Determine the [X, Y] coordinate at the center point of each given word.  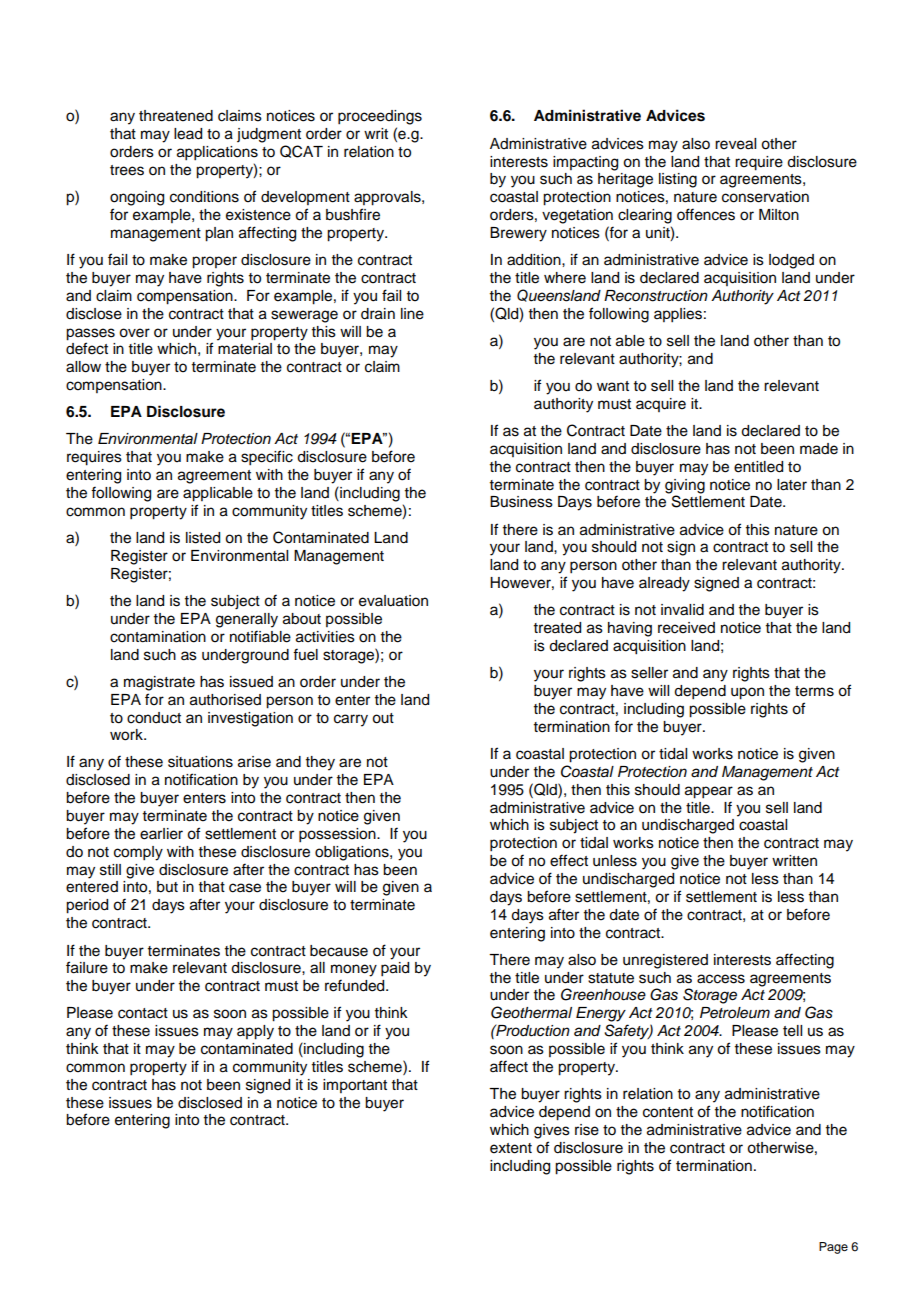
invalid [682, 610]
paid [395, 969]
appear [709, 792]
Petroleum [735, 1013]
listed [203, 538]
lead [188, 134]
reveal [735, 144]
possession [338, 835]
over [134, 333]
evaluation [393, 601]
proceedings [380, 117]
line [412, 314]
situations [200, 762]
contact [143, 1013]
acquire [661, 405]
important [355, 1086]
